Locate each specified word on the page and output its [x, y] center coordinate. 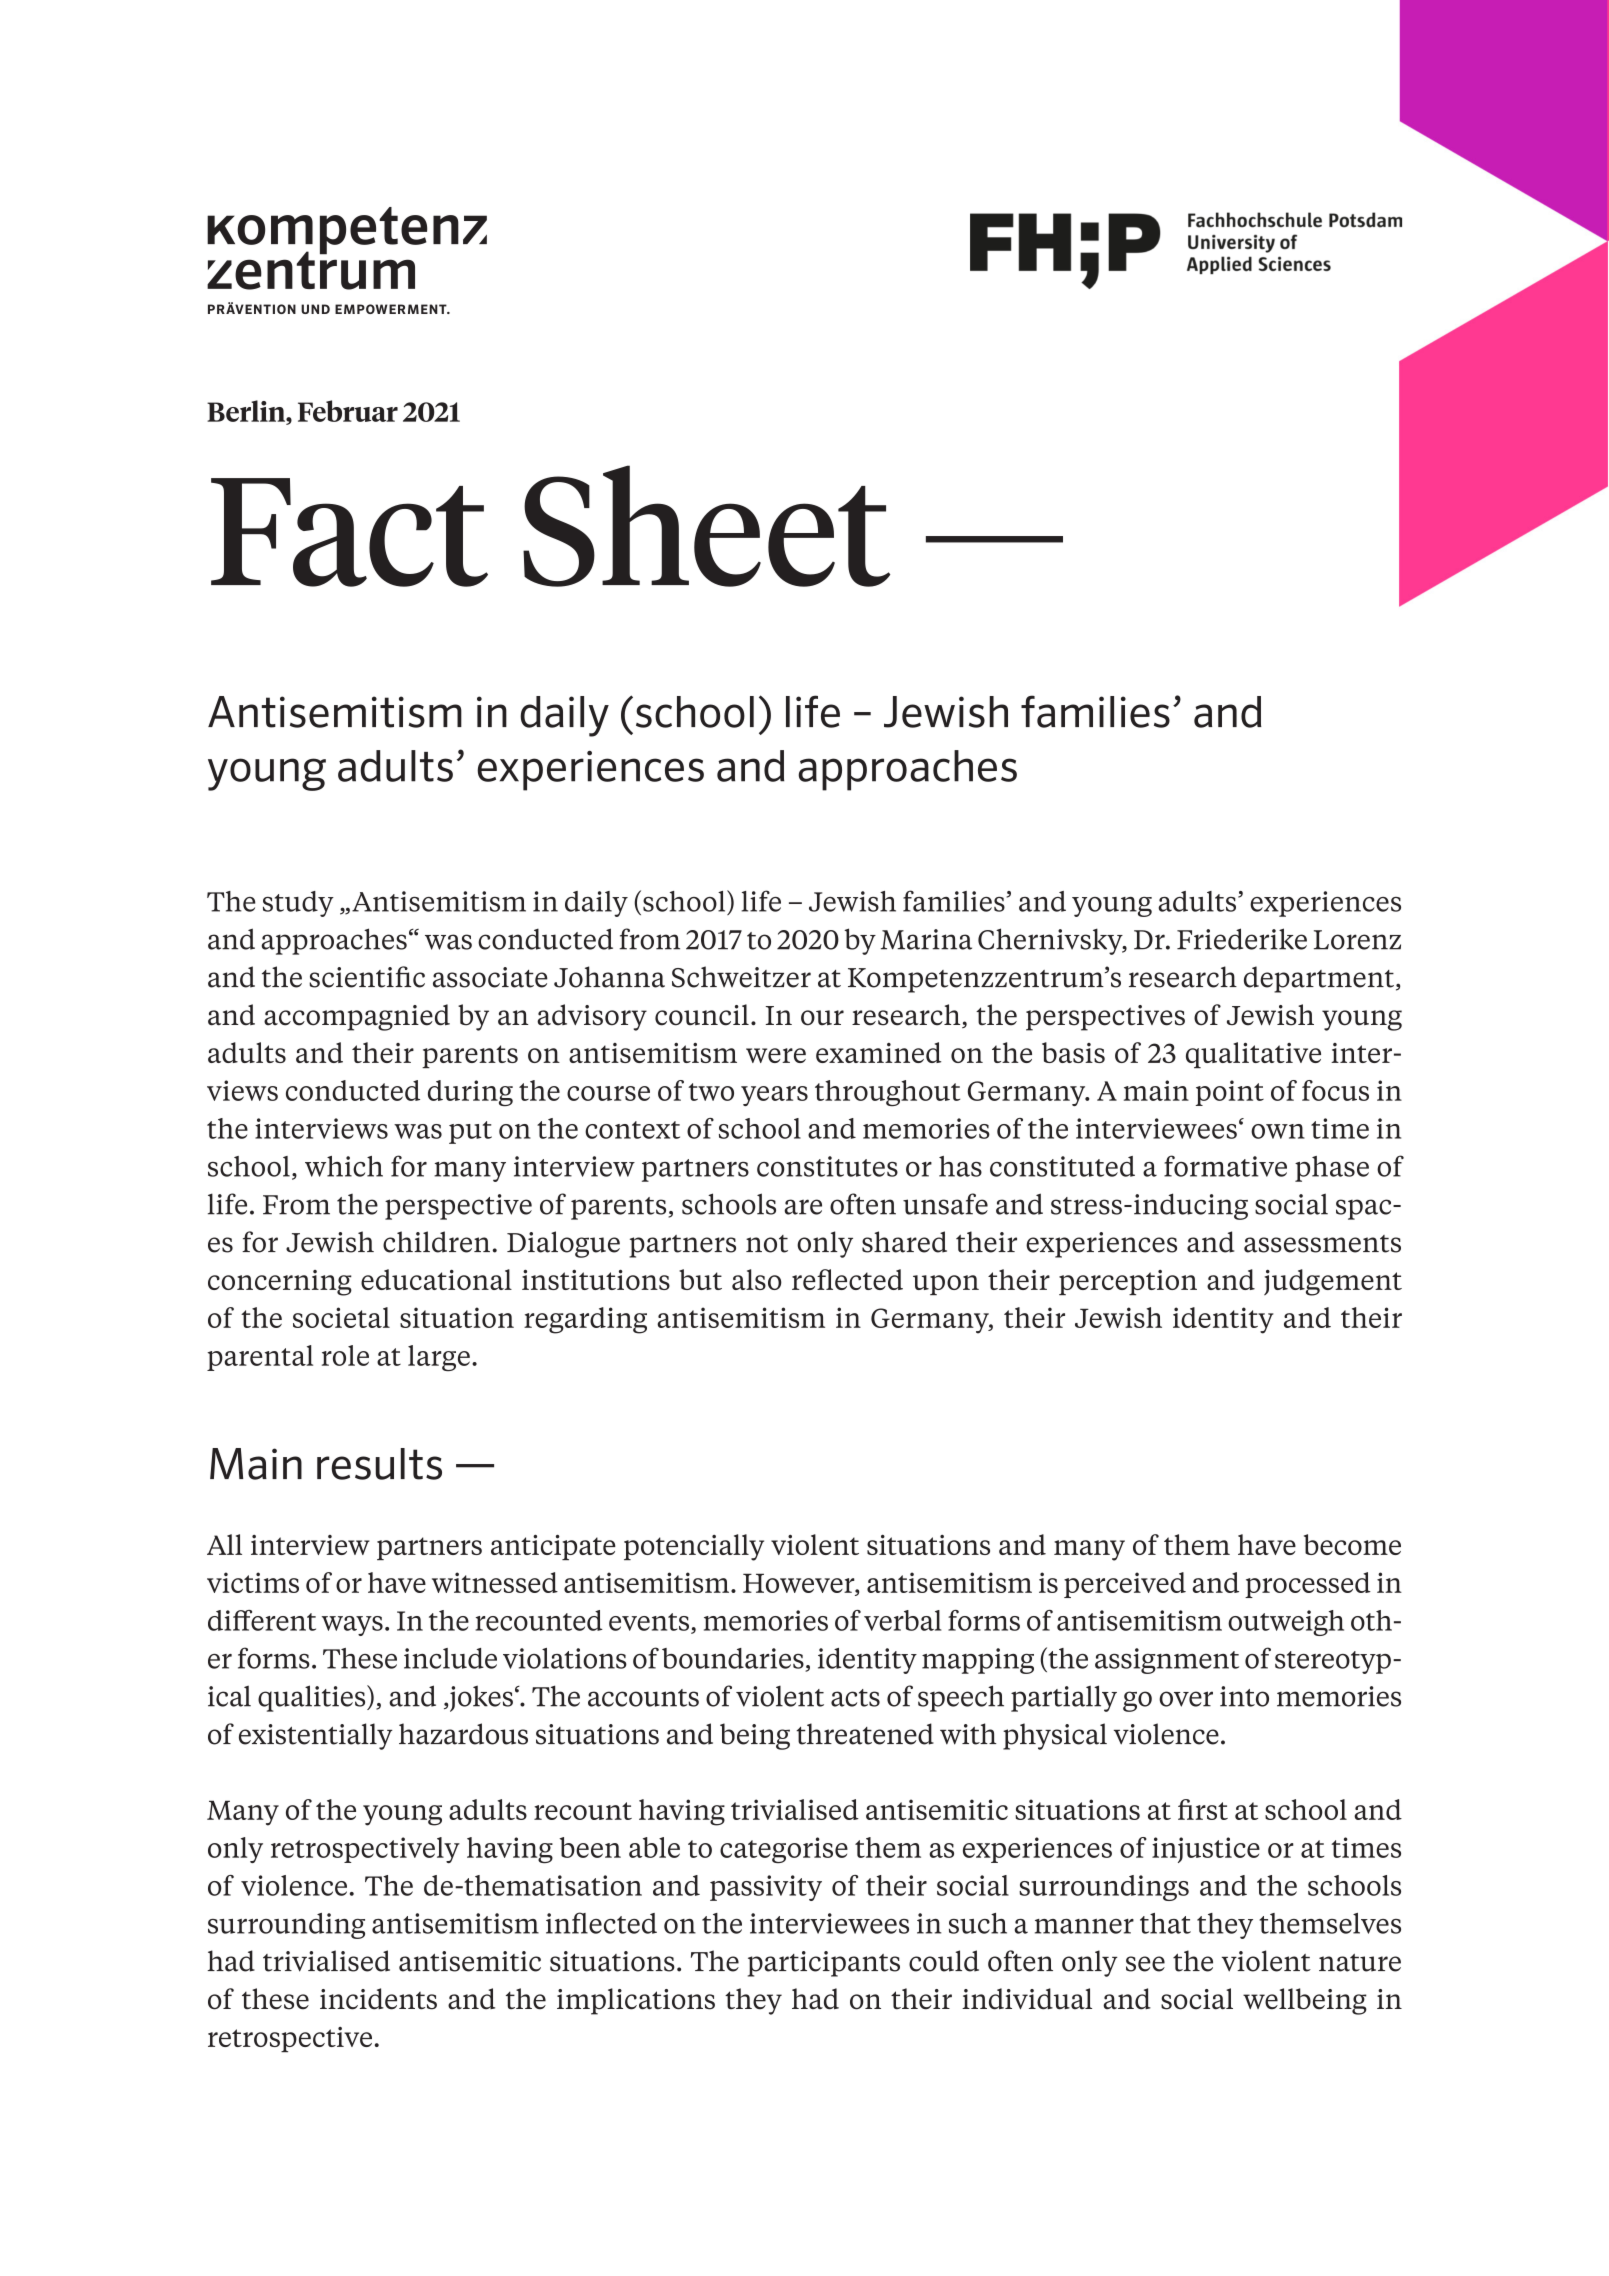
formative [1225, 1166]
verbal [902, 1620]
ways [352, 1626]
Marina [926, 939]
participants [824, 1964]
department [1320, 979]
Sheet [706, 526]
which [344, 1166]
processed [1308, 1585]
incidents [378, 1999]
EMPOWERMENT [392, 309]
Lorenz [1357, 940]
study [298, 904]
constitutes [827, 1166]
